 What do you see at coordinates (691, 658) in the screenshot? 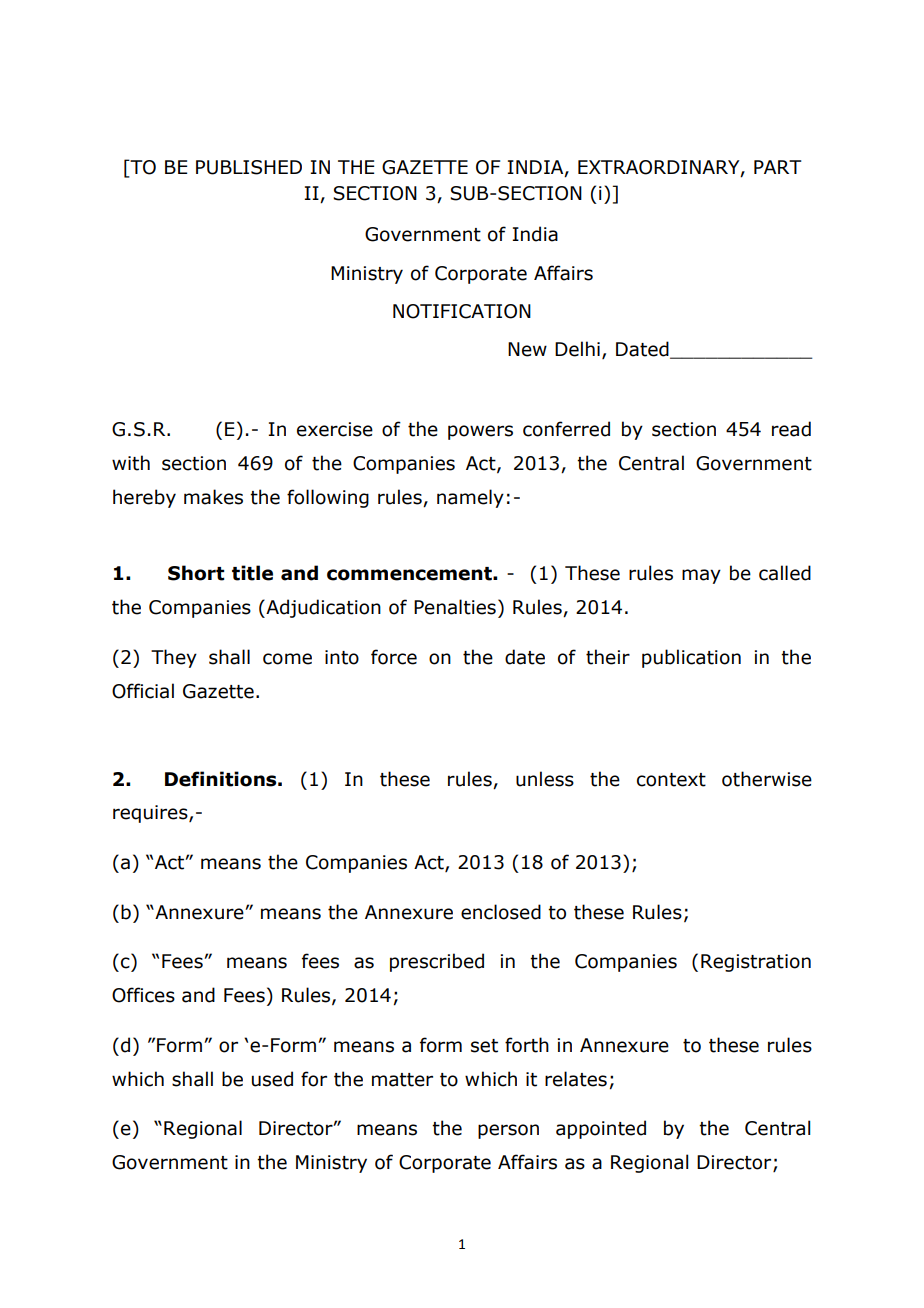
I see `publication` at bounding box center [691, 658].
